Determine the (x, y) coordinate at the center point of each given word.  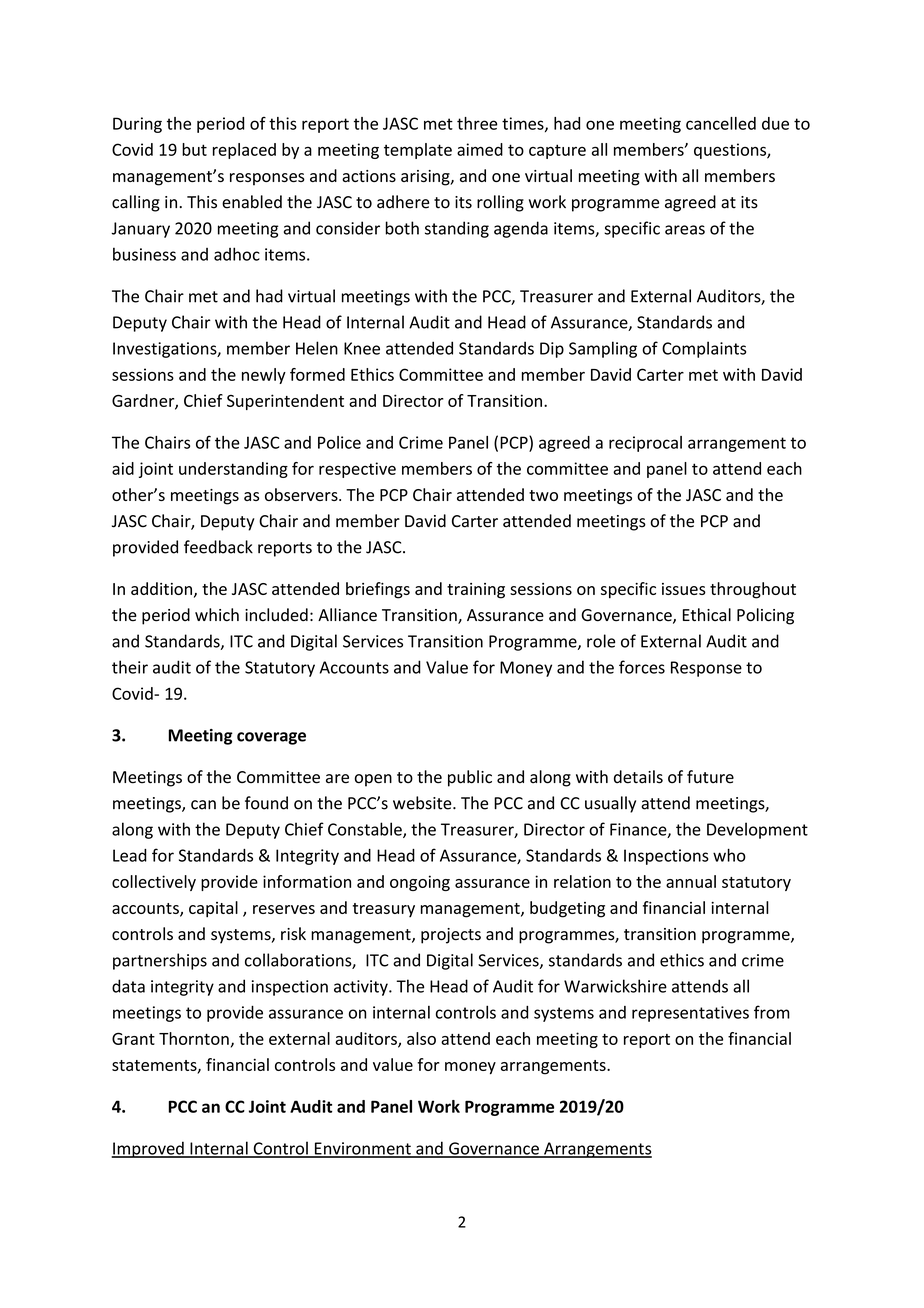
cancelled (721, 123)
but (194, 149)
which (217, 614)
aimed (480, 149)
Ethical (707, 615)
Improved (148, 1149)
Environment (362, 1149)
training (476, 591)
